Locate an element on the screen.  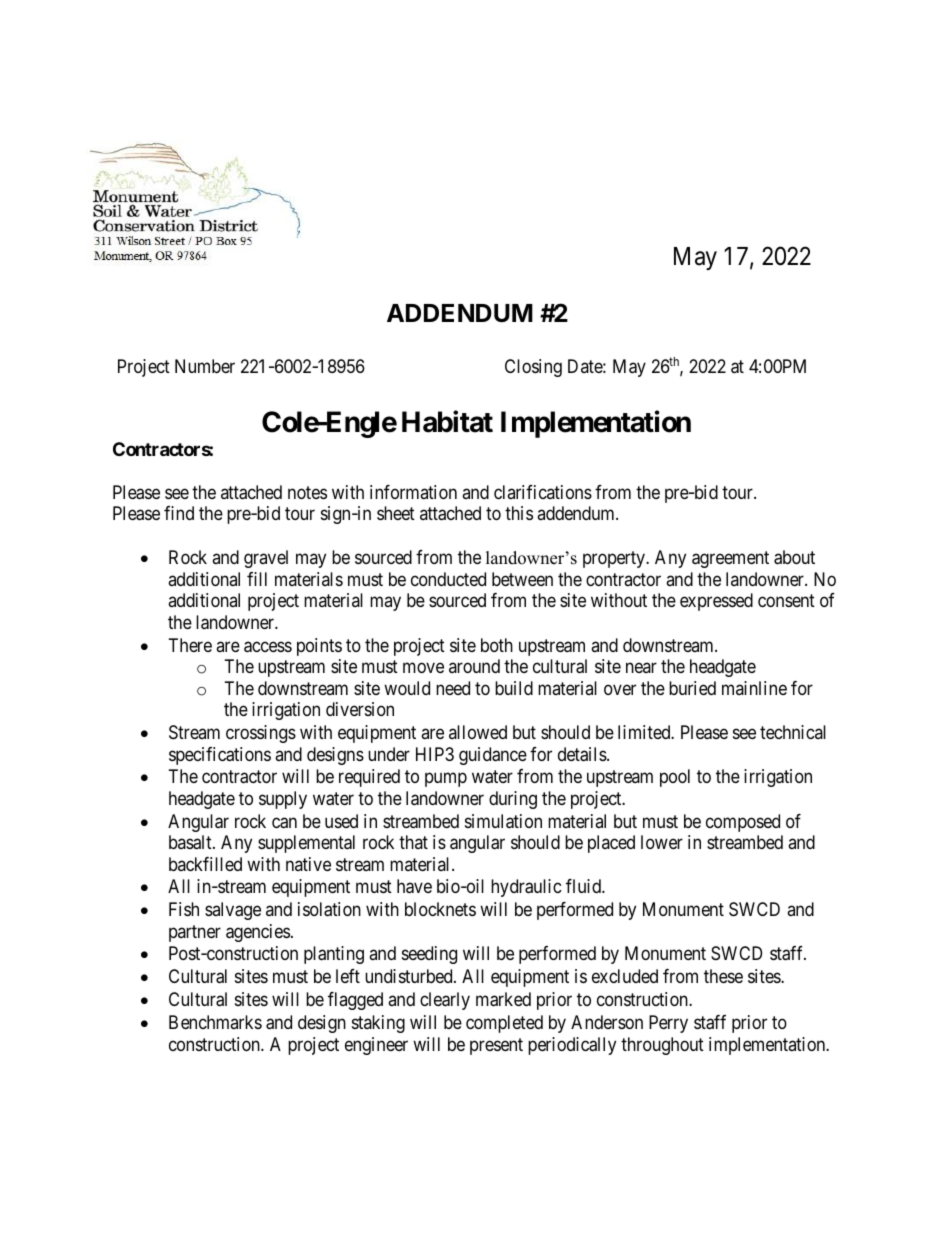
Closing is located at coordinates (533, 368).
